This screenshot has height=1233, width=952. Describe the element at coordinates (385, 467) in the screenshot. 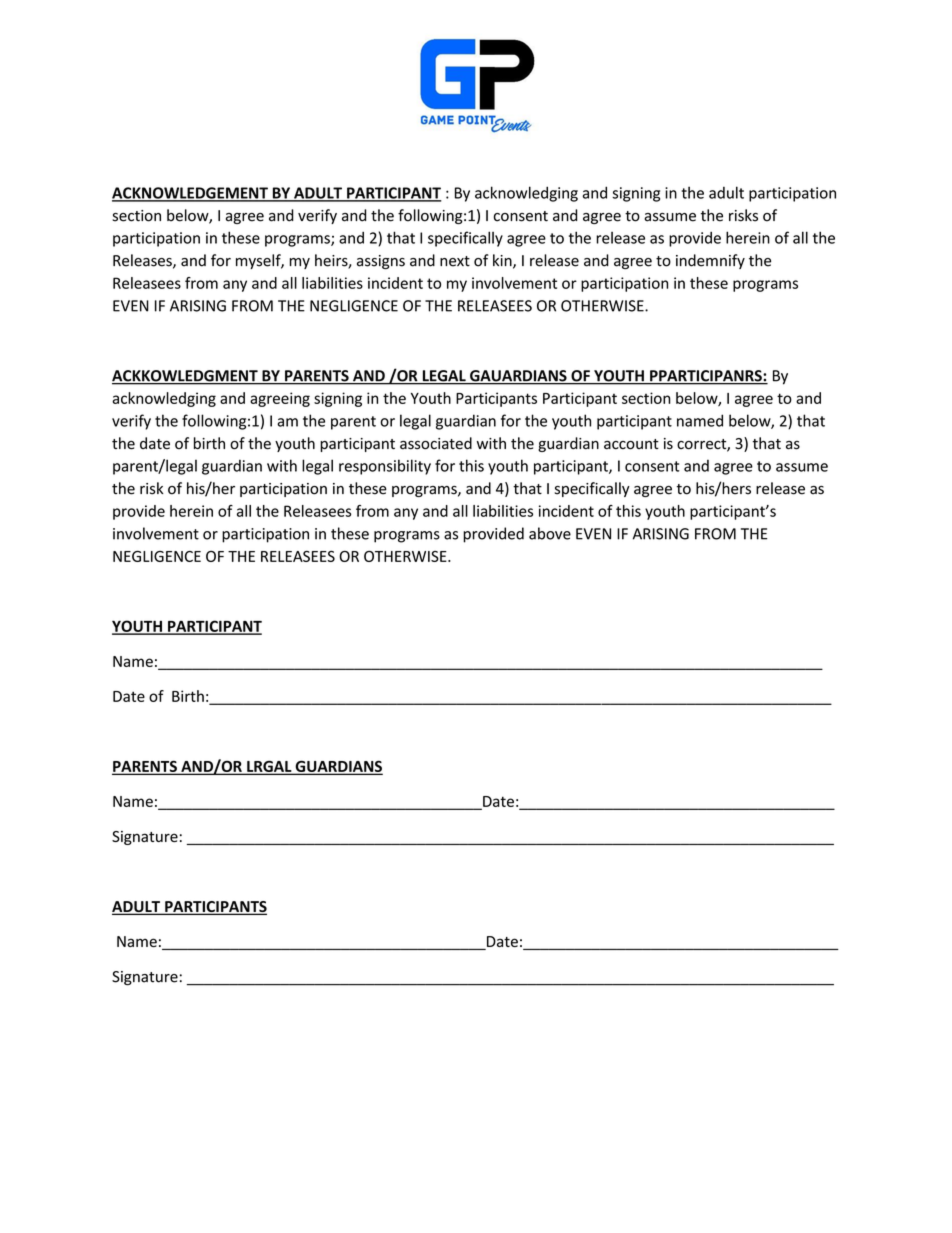

I see `responsibility` at that location.
